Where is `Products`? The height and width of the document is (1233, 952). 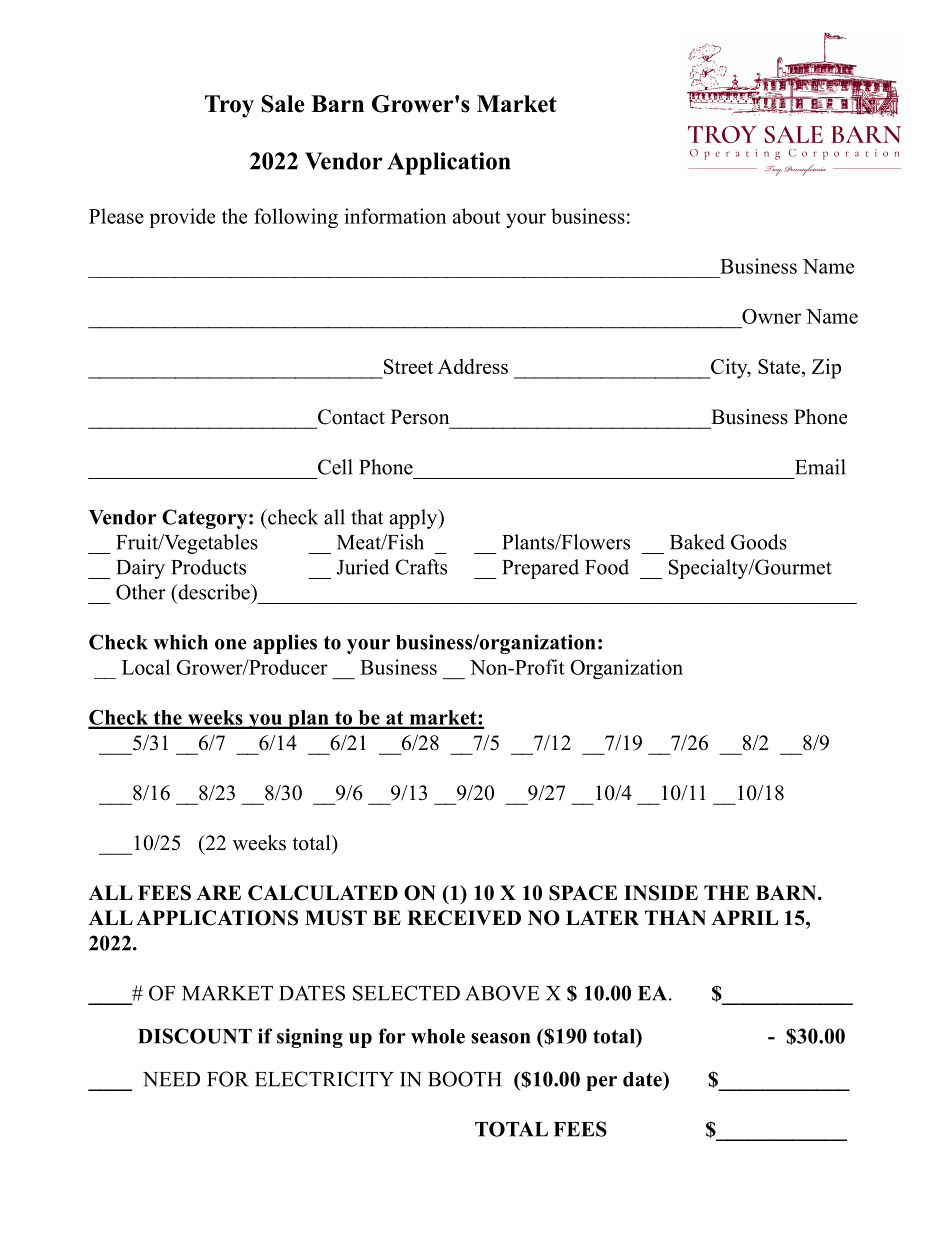
Products is located at coordinates (208, 567).
